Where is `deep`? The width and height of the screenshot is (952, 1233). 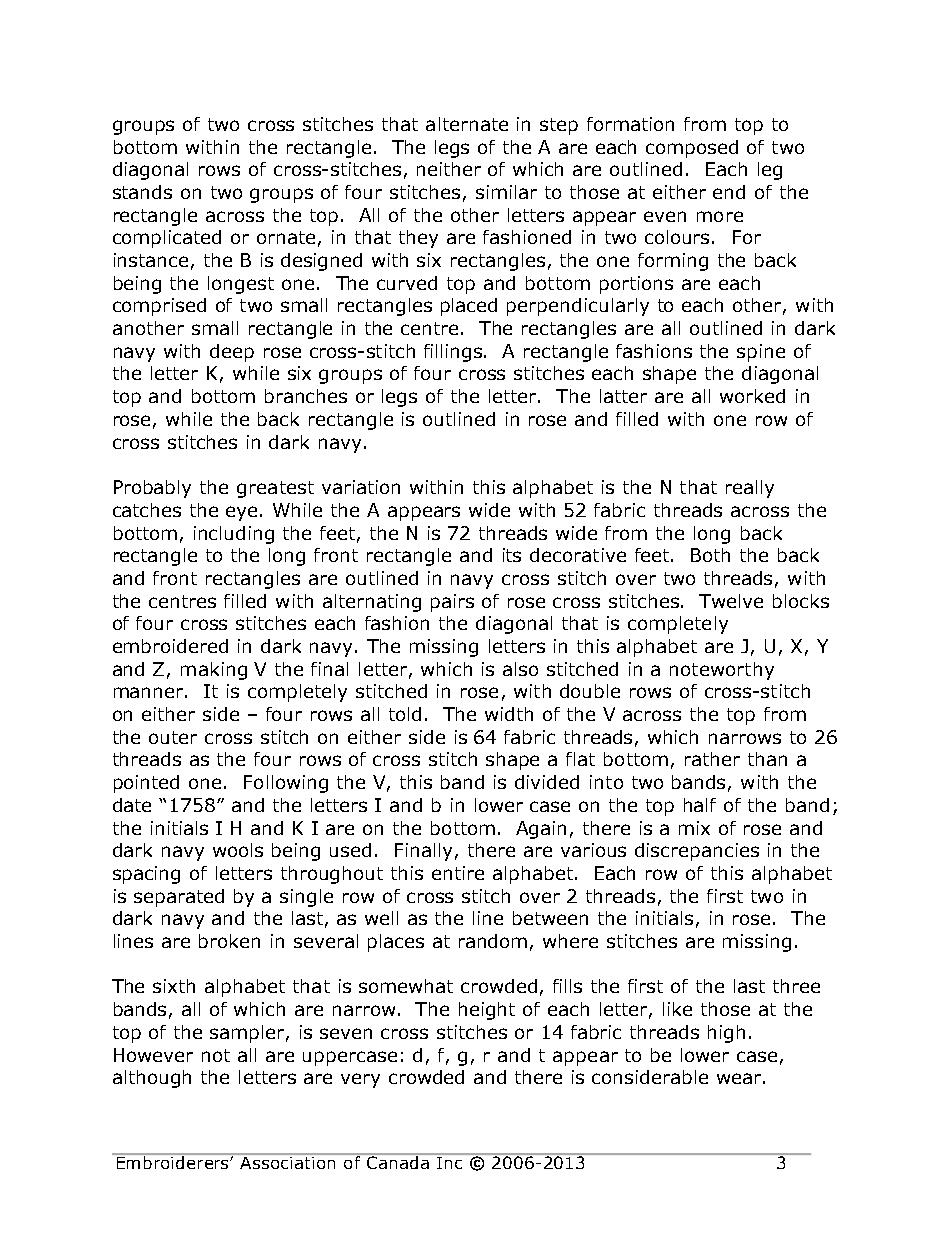
deep is located at coordinates (232, 353).
